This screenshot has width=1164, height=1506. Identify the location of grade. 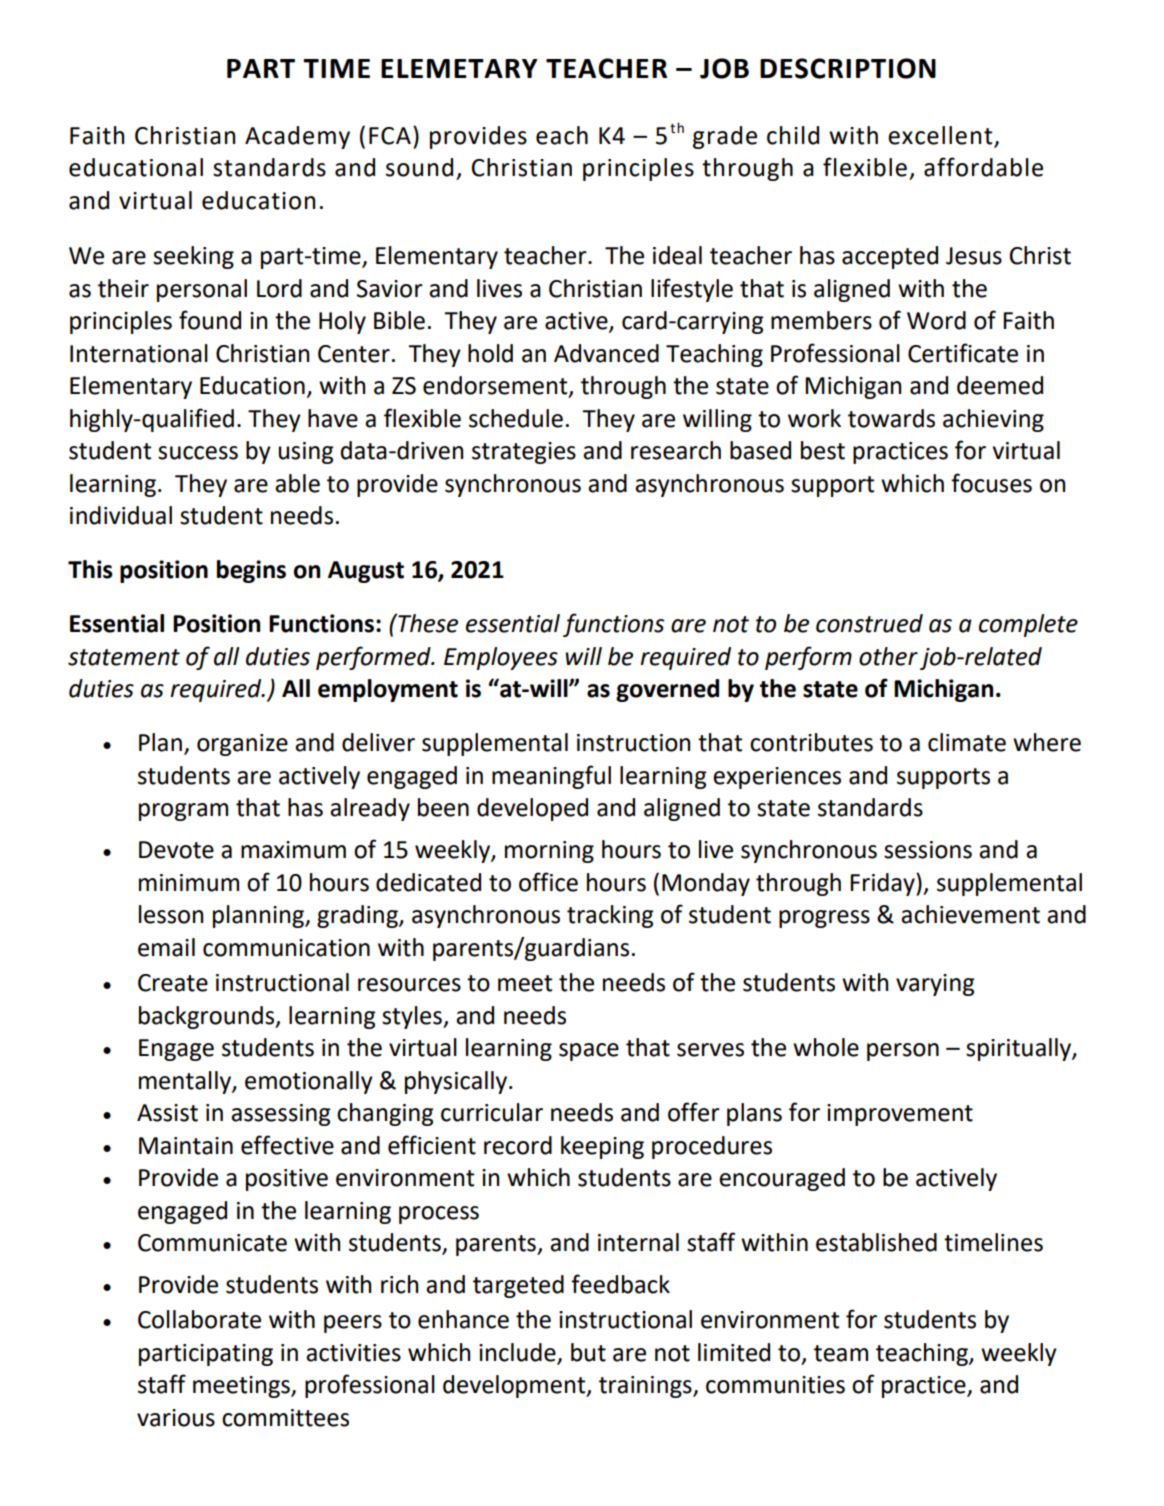
(725, 137).
